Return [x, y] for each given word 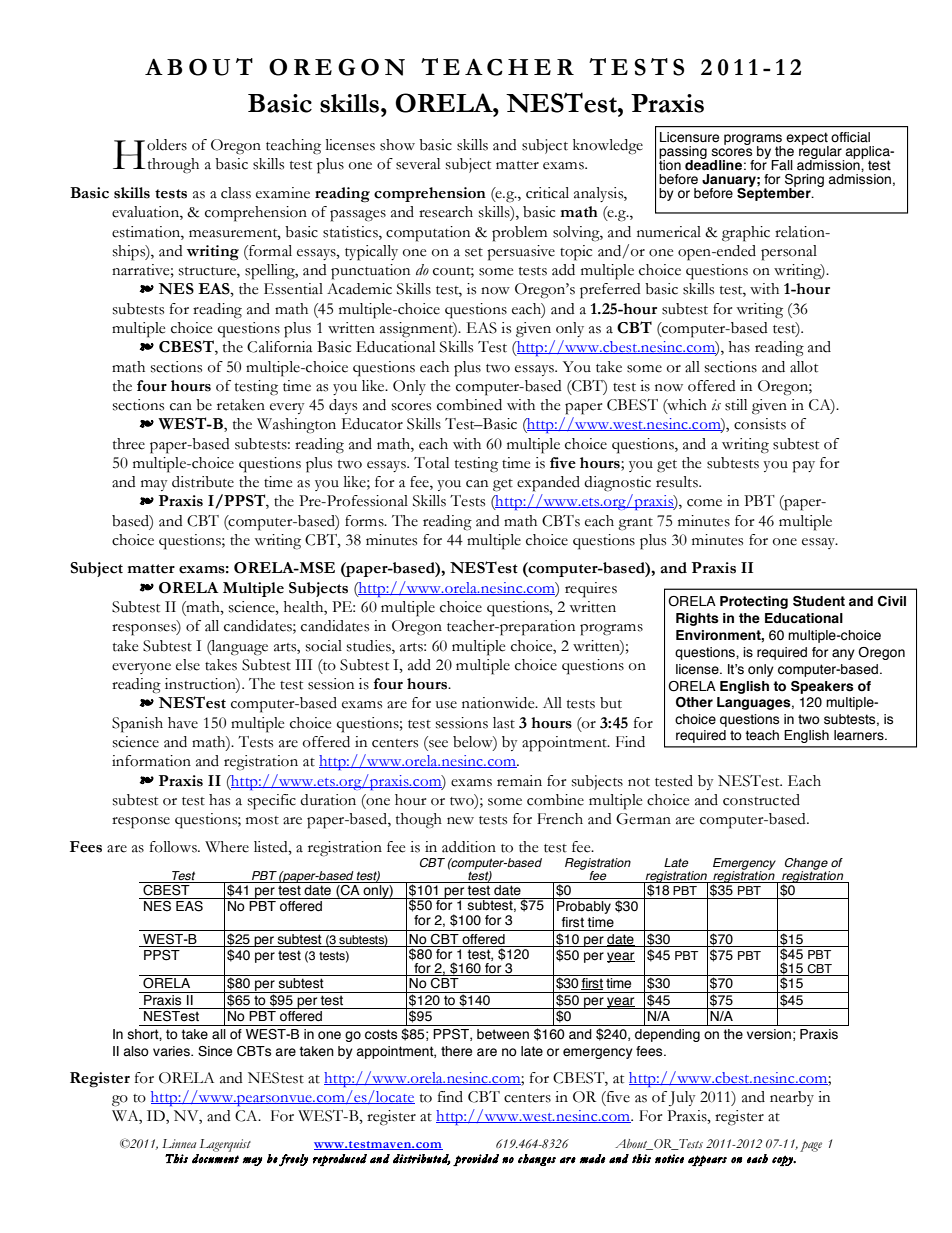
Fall [782, 165]
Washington [296, 426]
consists [760, 424]
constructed [761, 800]
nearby [792, 1098]
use [446, 705]
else [188, 665]
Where [227, 847]
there [456, 1051]
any [843, 654]
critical [547, 193]
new [460, 821]
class [236, 193]
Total [431, 463]
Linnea [179, 1143]
